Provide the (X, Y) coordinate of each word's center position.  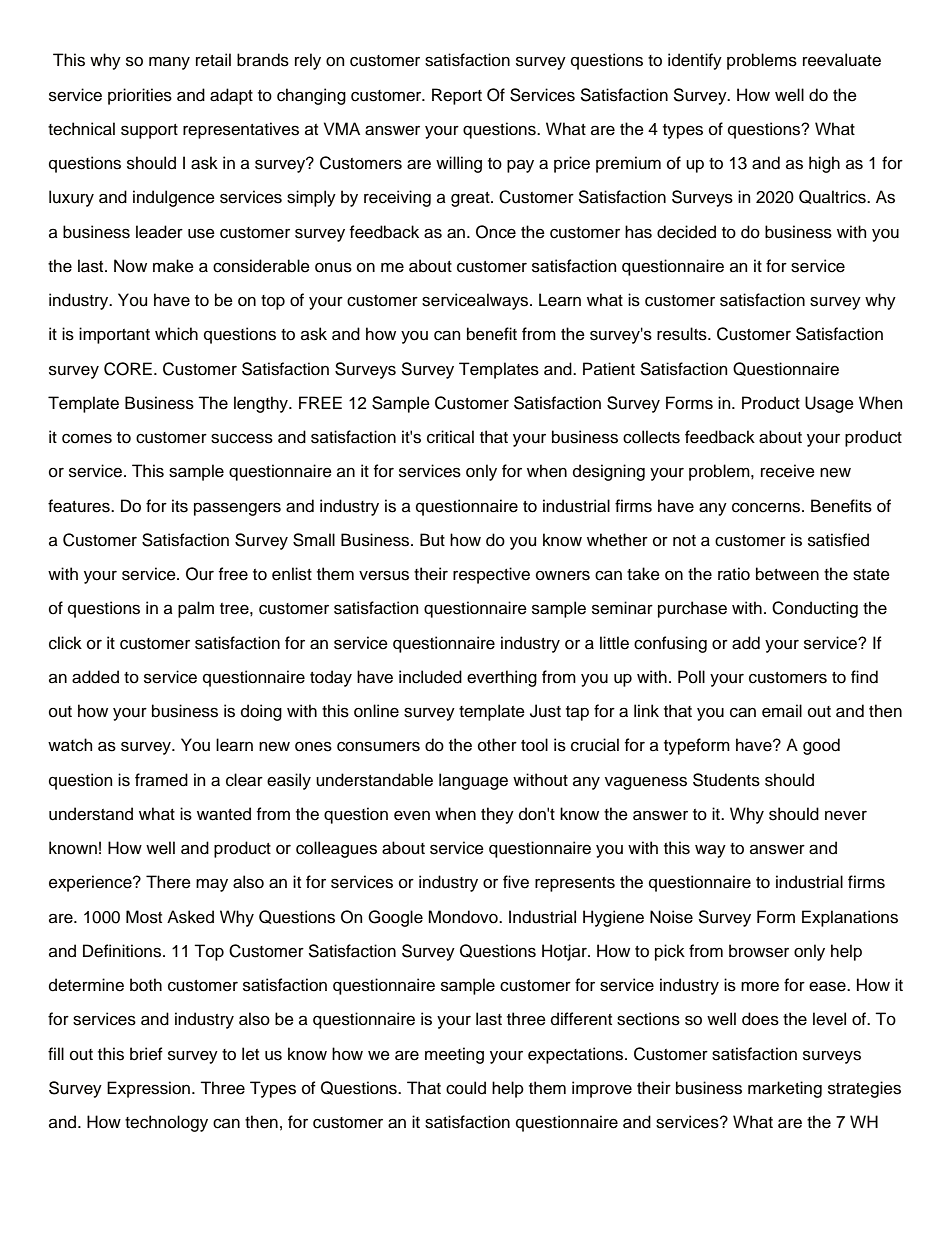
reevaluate (842, 60)
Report (457, 96)
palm (196, 609)
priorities (140, 96)
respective (491, 575)
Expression (150, 1089)
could (466, 1088)
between (787, 574)
